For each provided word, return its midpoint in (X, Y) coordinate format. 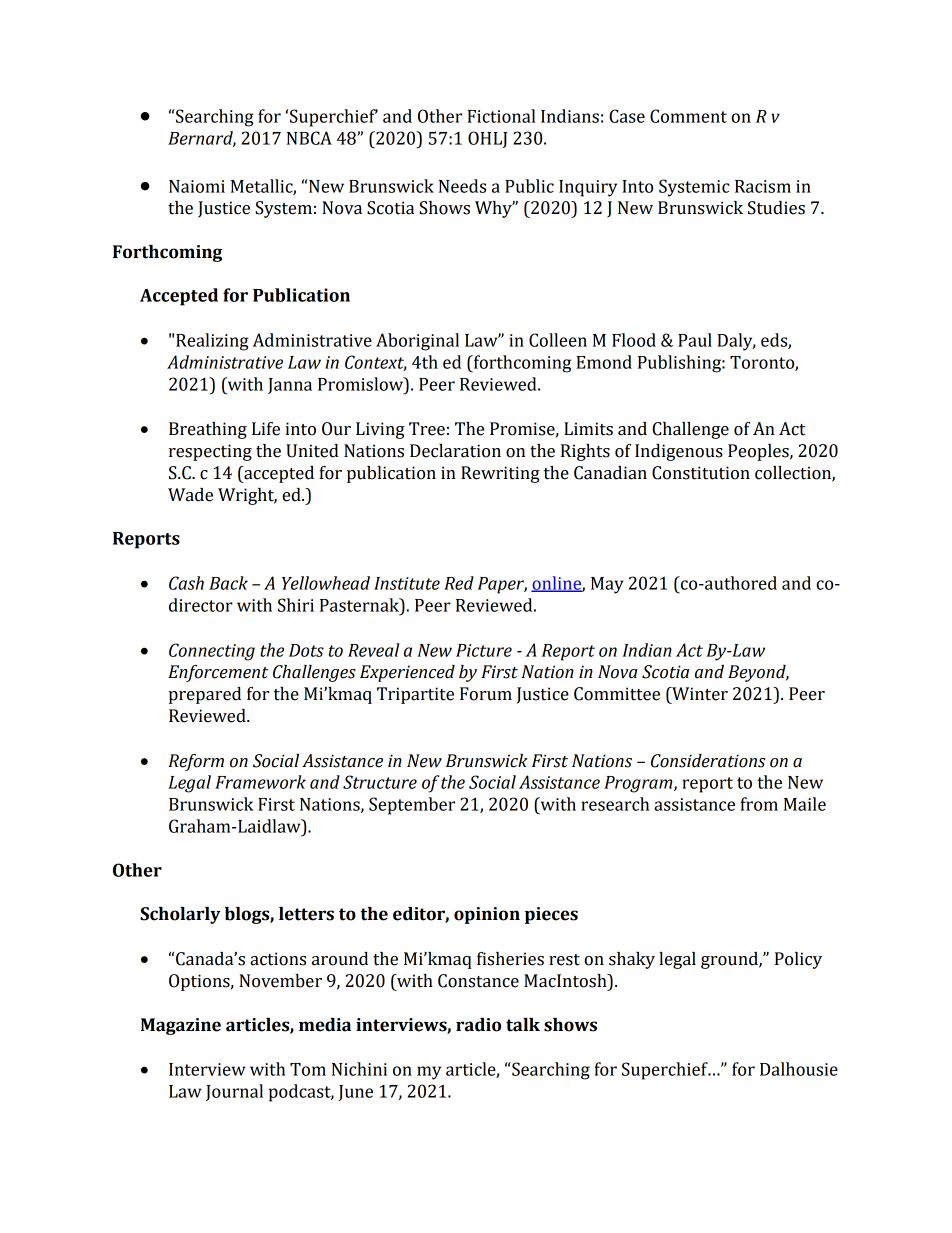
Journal (234, 1092)
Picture (484, 650)
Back (228, 583)
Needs (462, 186)
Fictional (501, 116)
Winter (699, 694)
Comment (688, 116)
